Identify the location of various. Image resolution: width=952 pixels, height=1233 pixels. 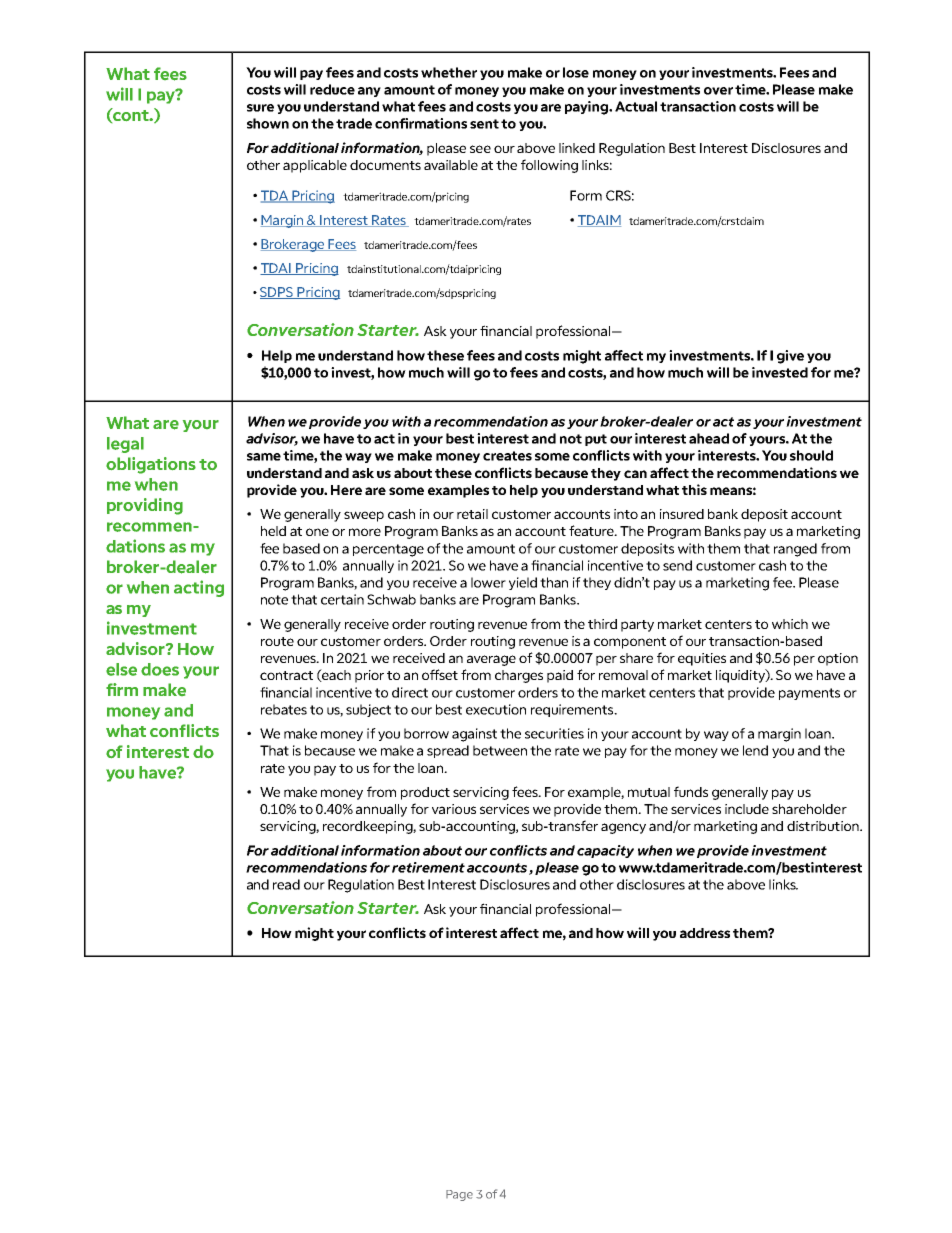
(454, 809).
